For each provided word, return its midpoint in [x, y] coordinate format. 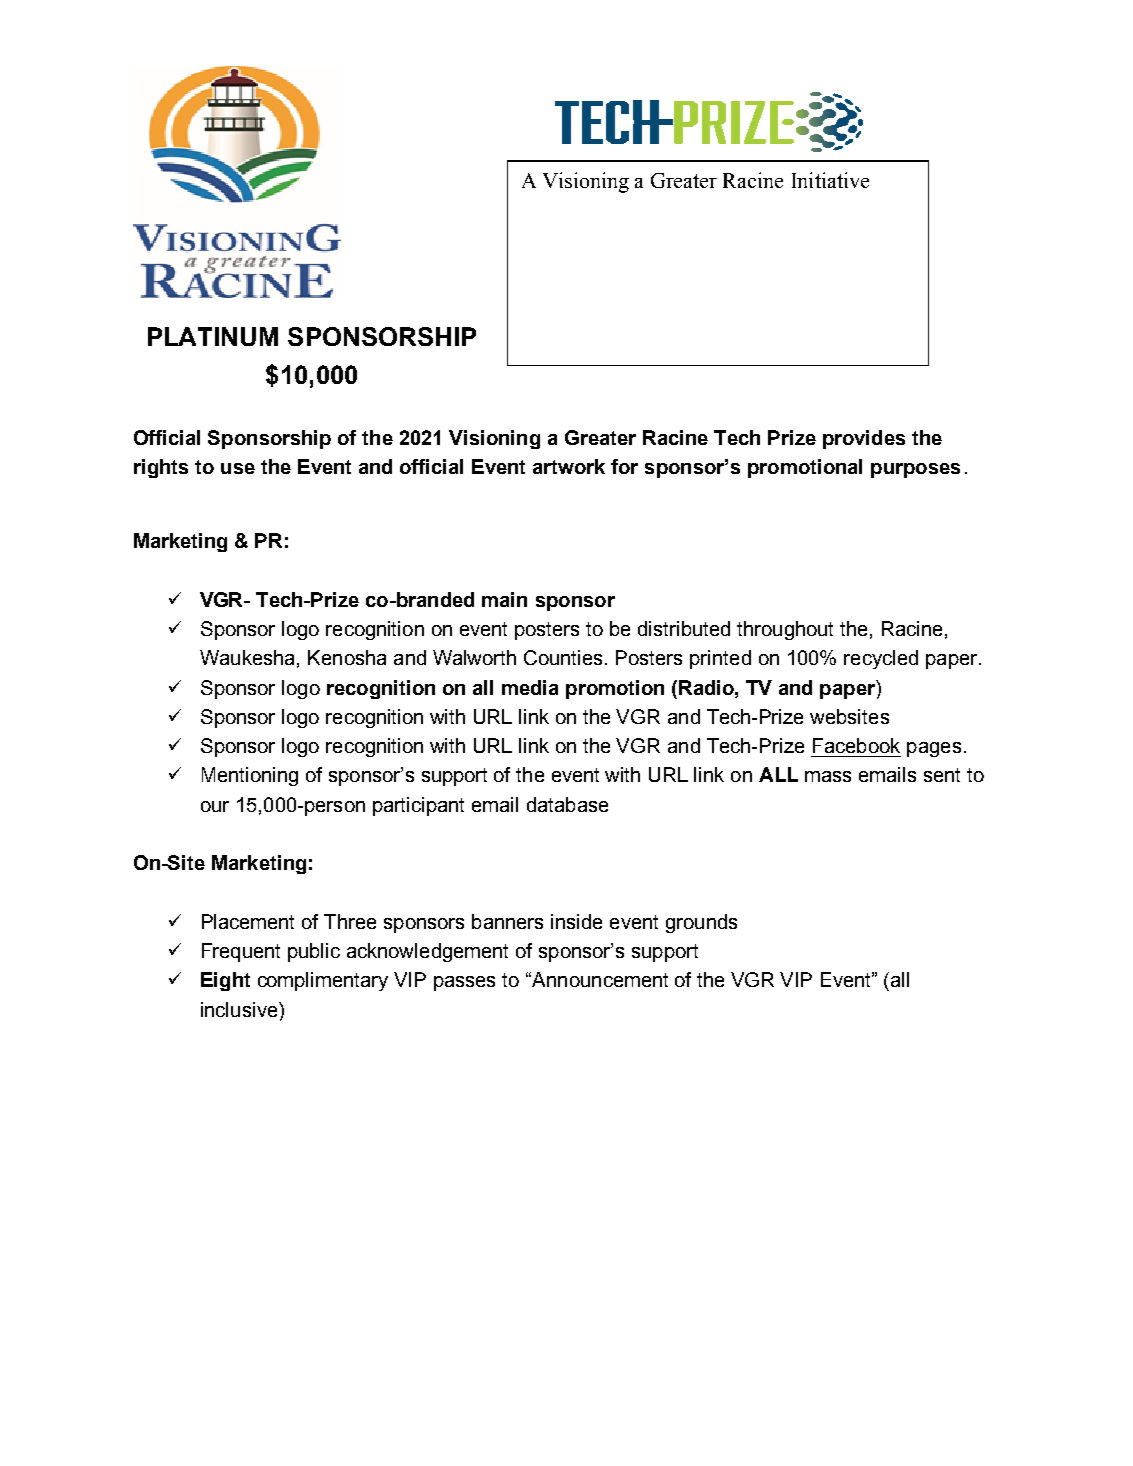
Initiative [830, 180]
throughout [785, 630]
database [567, 804]
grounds [701, 923]
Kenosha [347, 657]
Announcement [599, 979]
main [504, 599]
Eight [225, 981]
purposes [915, 470]
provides [864, 439]
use [238, 468]
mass [828, 776]
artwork [569, 466]
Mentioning [250, 776]
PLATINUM [213, 336]
